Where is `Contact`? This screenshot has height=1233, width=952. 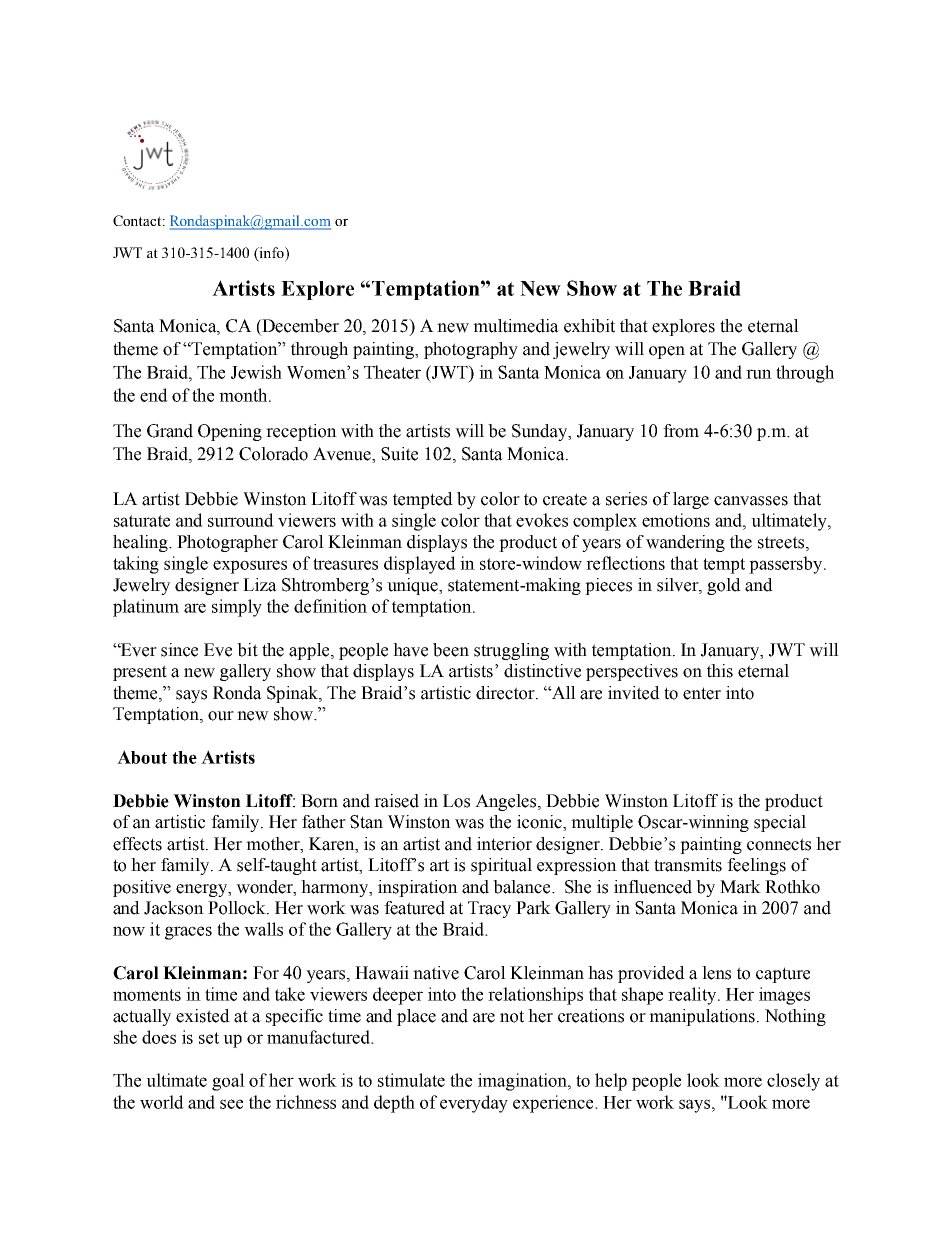
Contact is located at coordinates (138, 220).
